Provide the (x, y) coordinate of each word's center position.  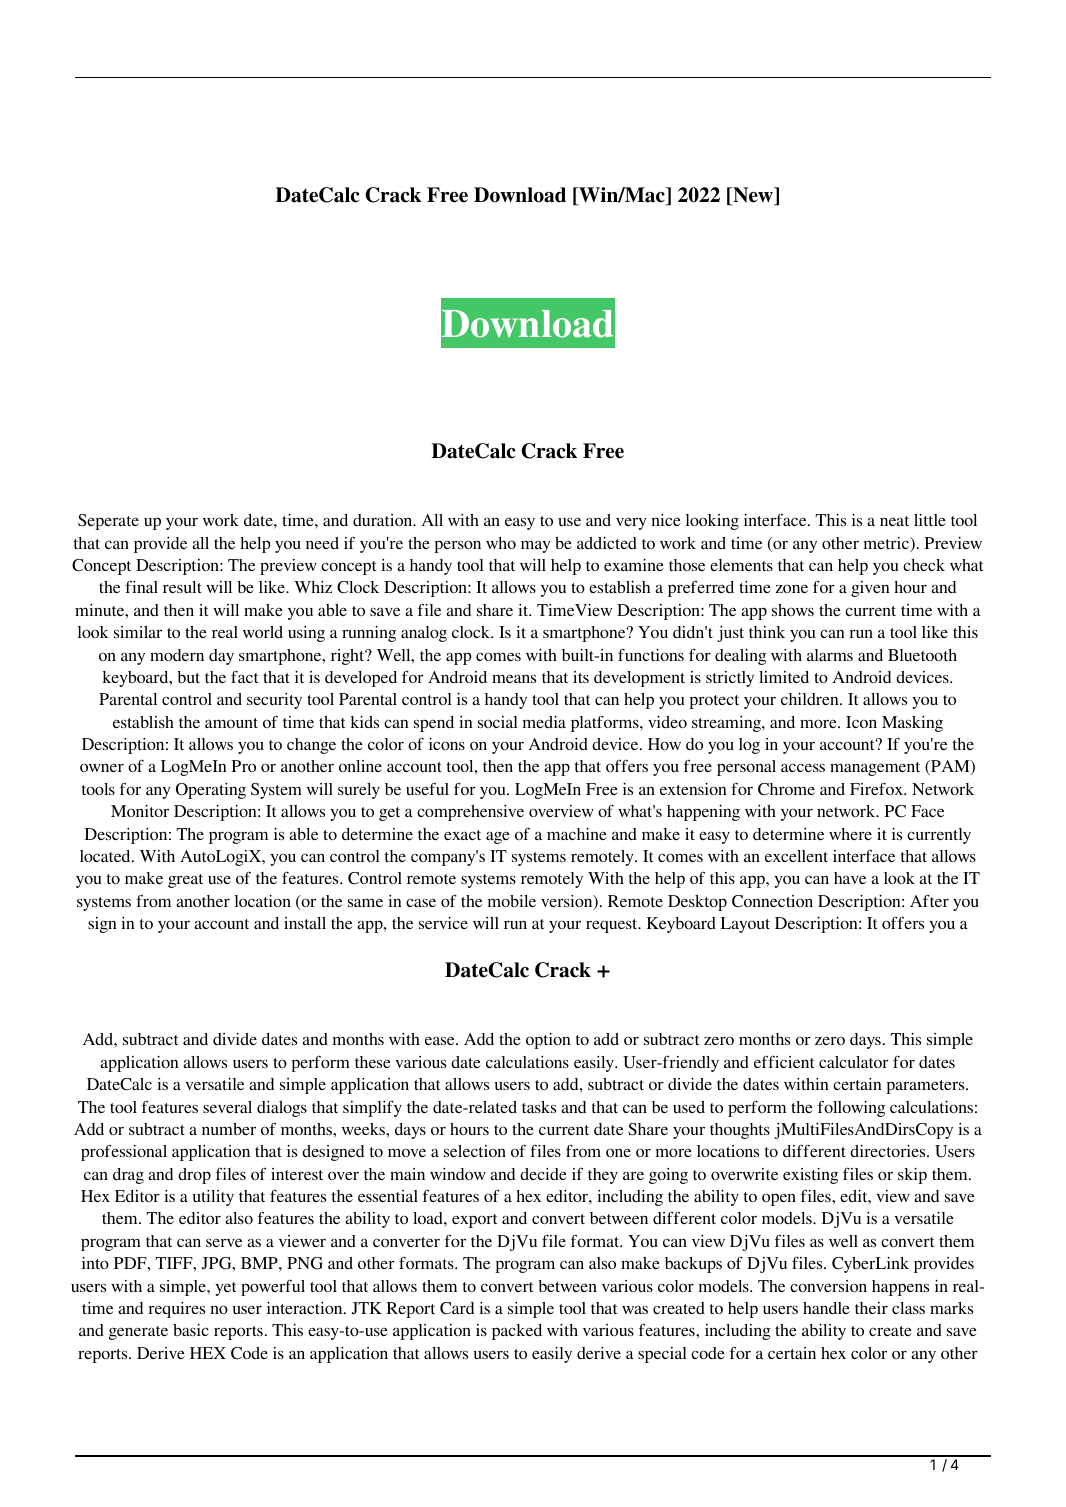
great (185, 881)
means (514, 678)
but (188, 677)
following (851, 1108)
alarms (830, 655)
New (753, 196)
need (322, 543)
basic (191, 1330)
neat (894, 521)
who (501, 543)
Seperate (108, 522)
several (227, 1107)
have (850, 878)
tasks (539, 1107)
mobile (512, 901)
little (930, 520)
